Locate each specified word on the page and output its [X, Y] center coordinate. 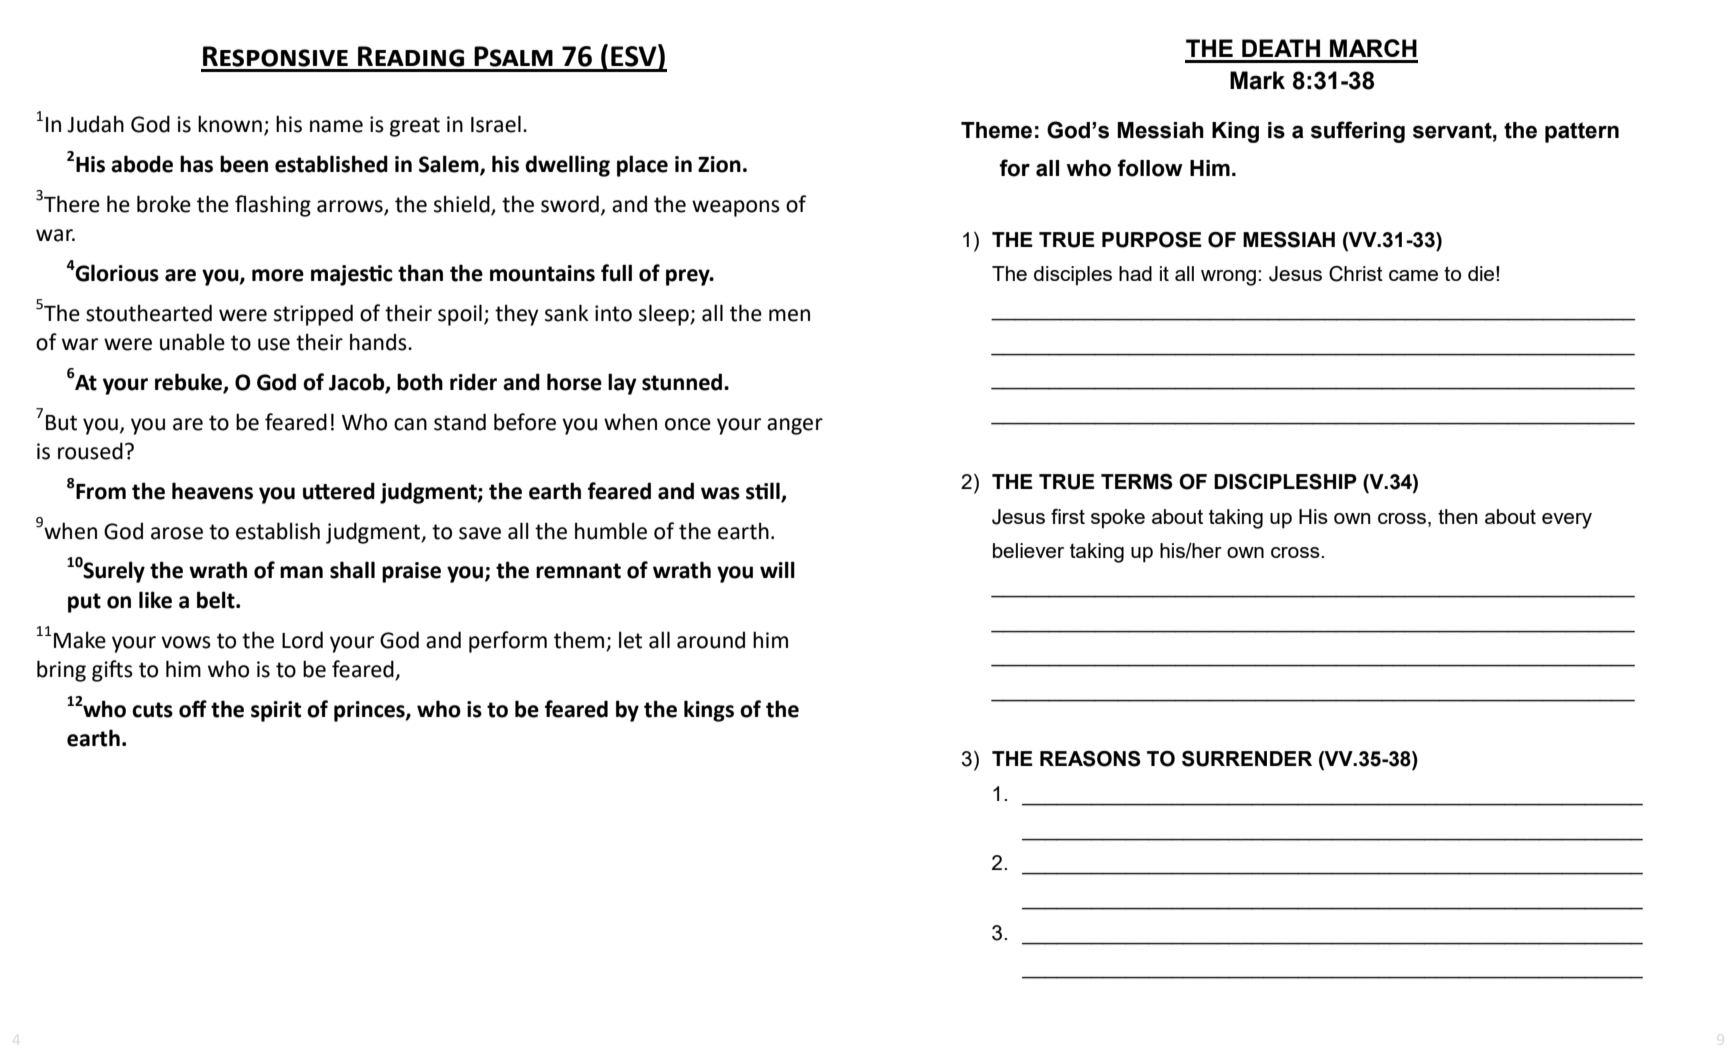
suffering [1358, 132]
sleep [665, 315]
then [1458, 516]
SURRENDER [1247, 759]
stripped [313, 315]
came [1413, 275]
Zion [719, 164]
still [764, 492]
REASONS [1090, 759]
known [230, 124]
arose [177, 533]
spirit [276, 711]
